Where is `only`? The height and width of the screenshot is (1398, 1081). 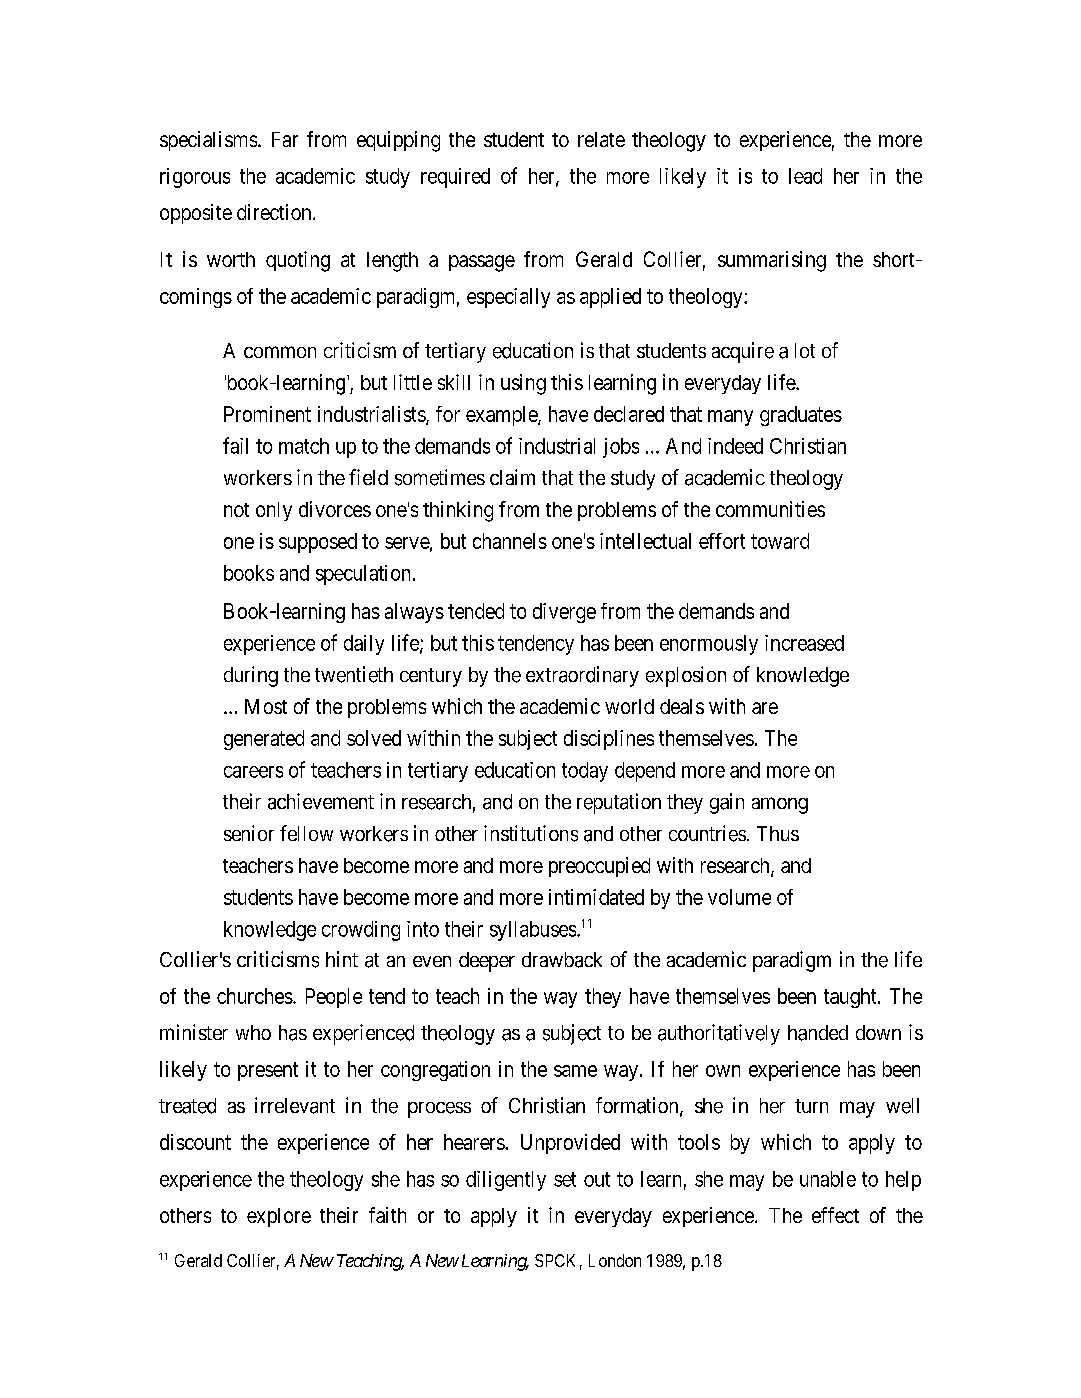 only is located at coordinates (274, 511).
